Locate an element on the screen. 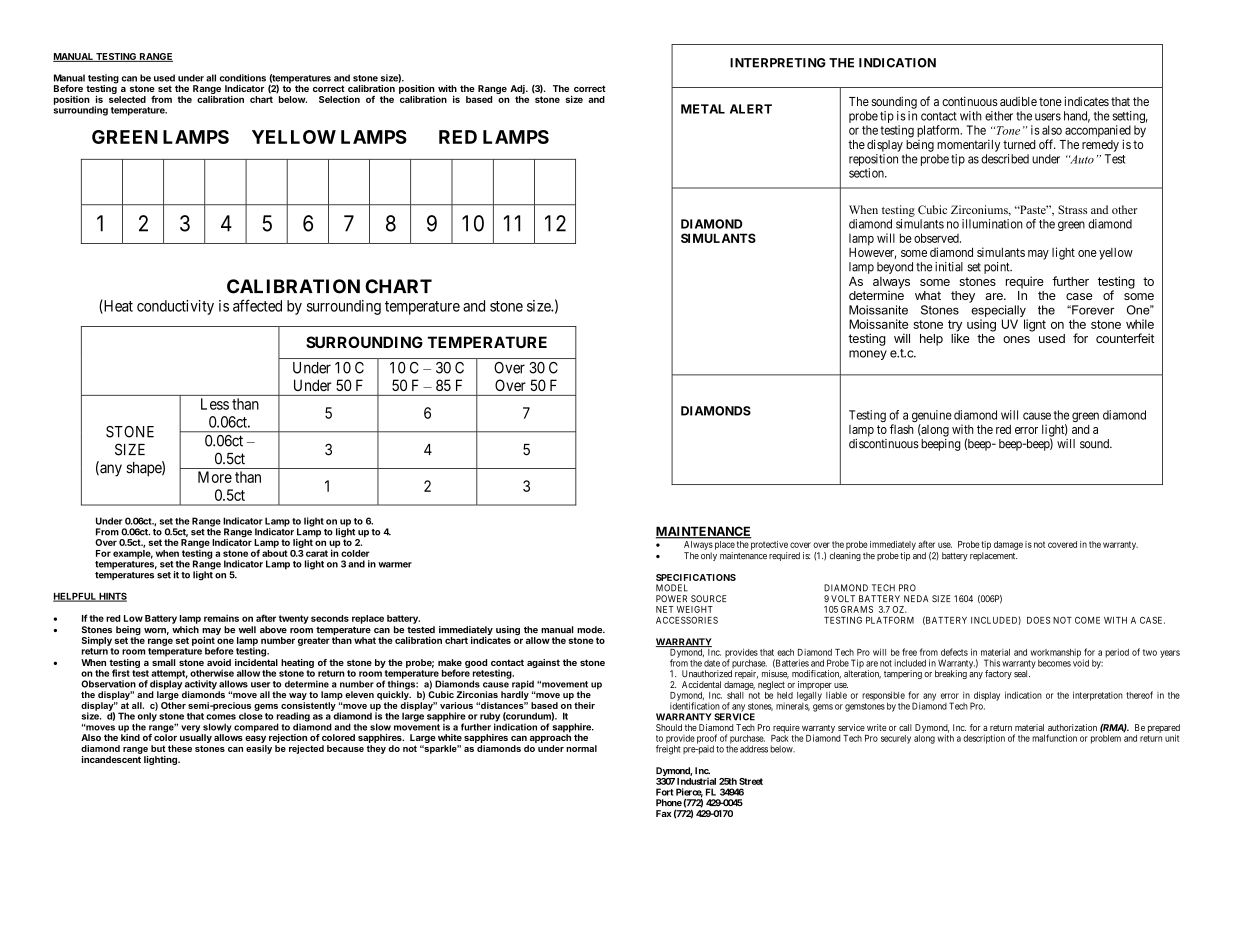  money is located at coordinates (868, 355).
